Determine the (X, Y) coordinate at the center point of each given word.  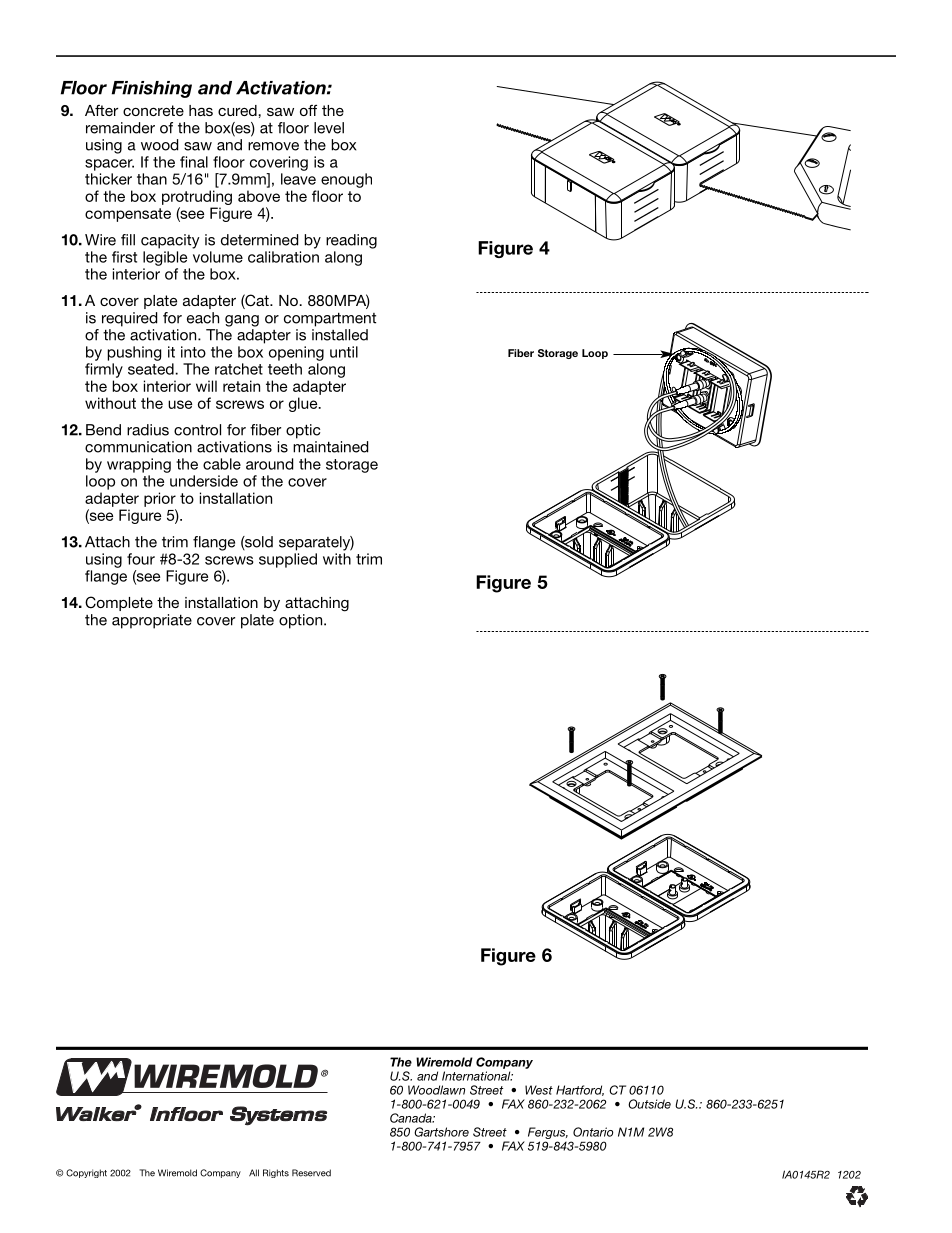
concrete (153, 110)
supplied (288, 560)
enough (346, 180)
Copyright (86, 1173)
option (302, 621)
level (329, 128)
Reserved (311, 1173)
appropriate (152, 621)
